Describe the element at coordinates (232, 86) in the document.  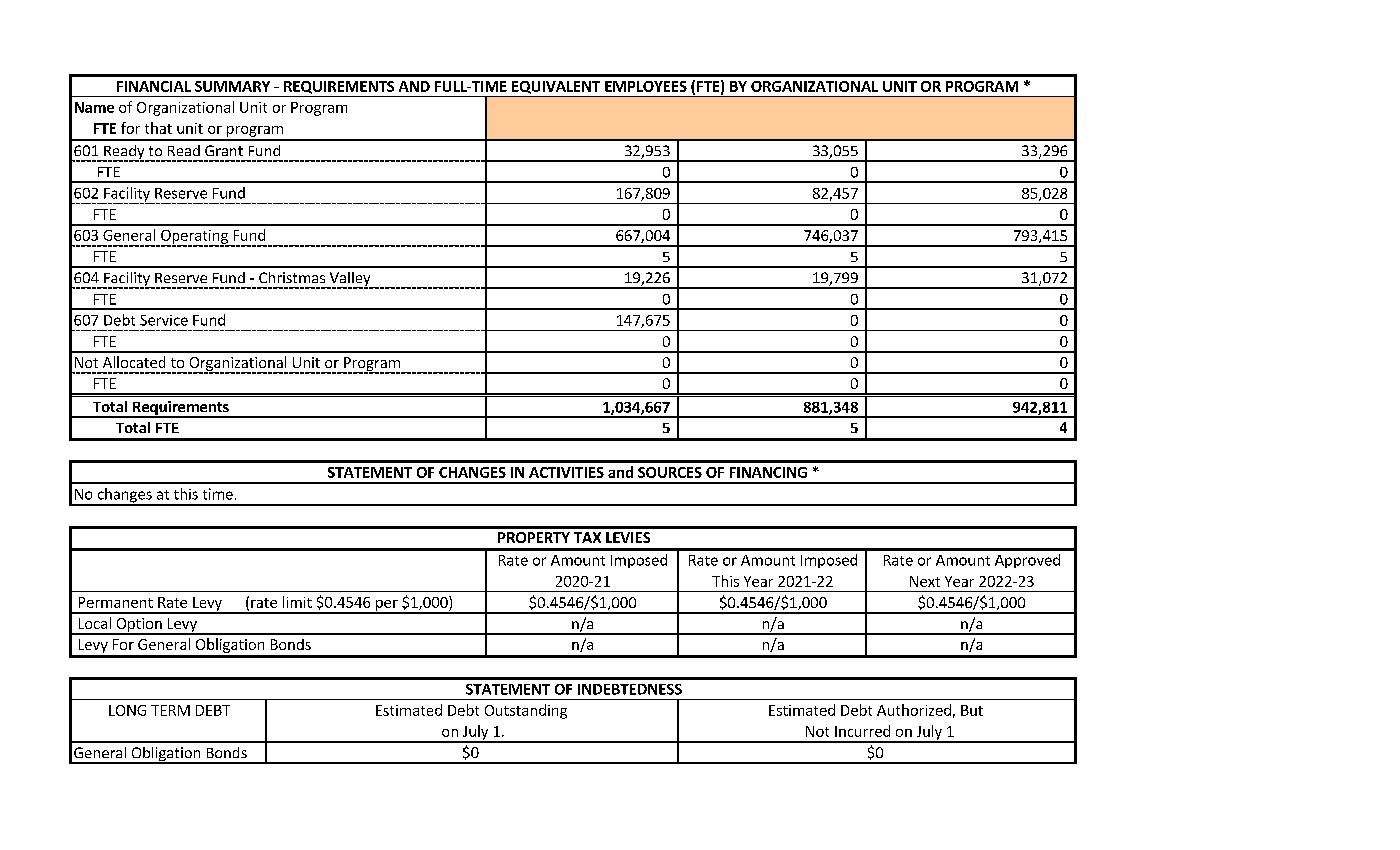
I see `SUMMARY` at that location.
